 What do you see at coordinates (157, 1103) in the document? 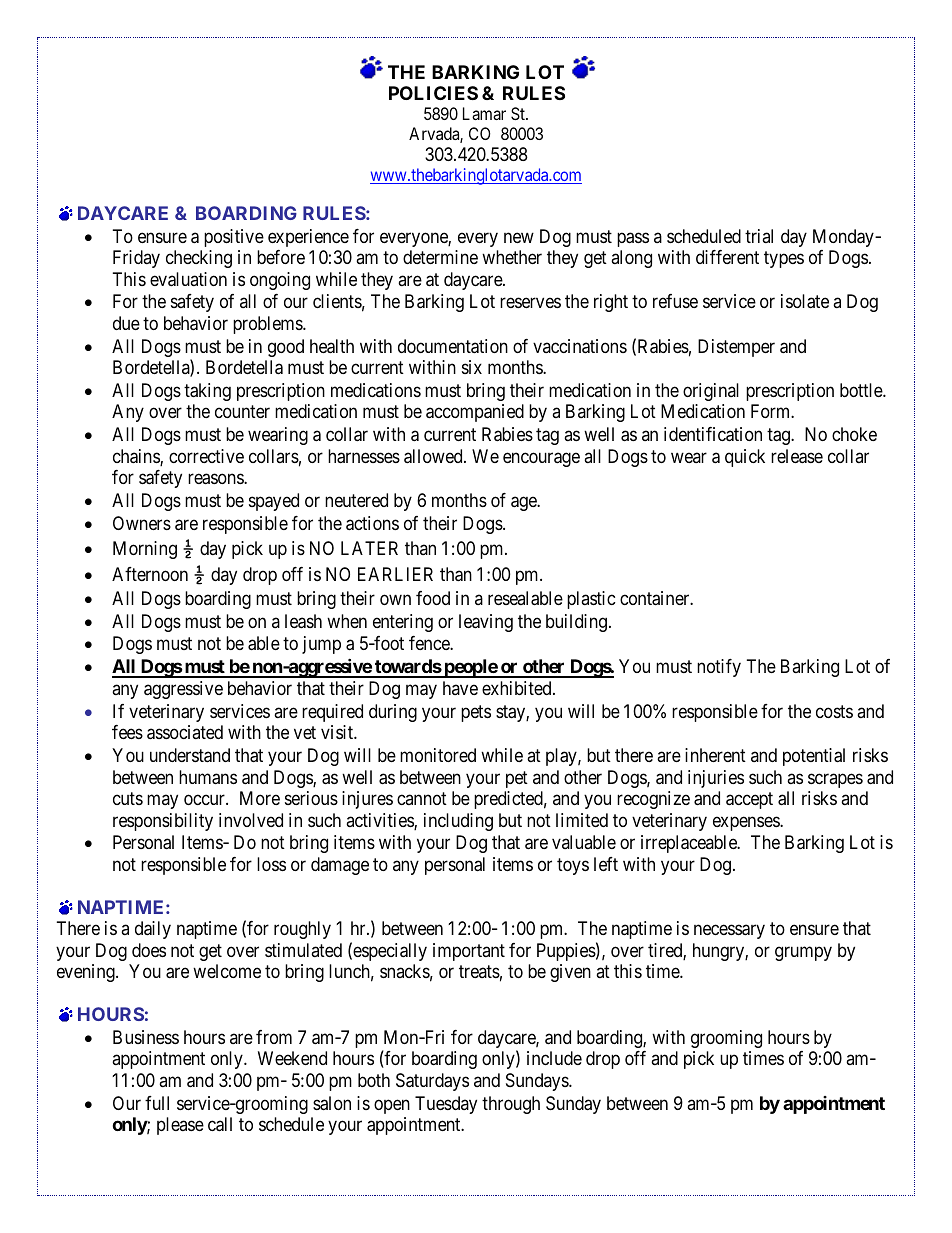
I see `full` at bounding box center [157, 1103].
